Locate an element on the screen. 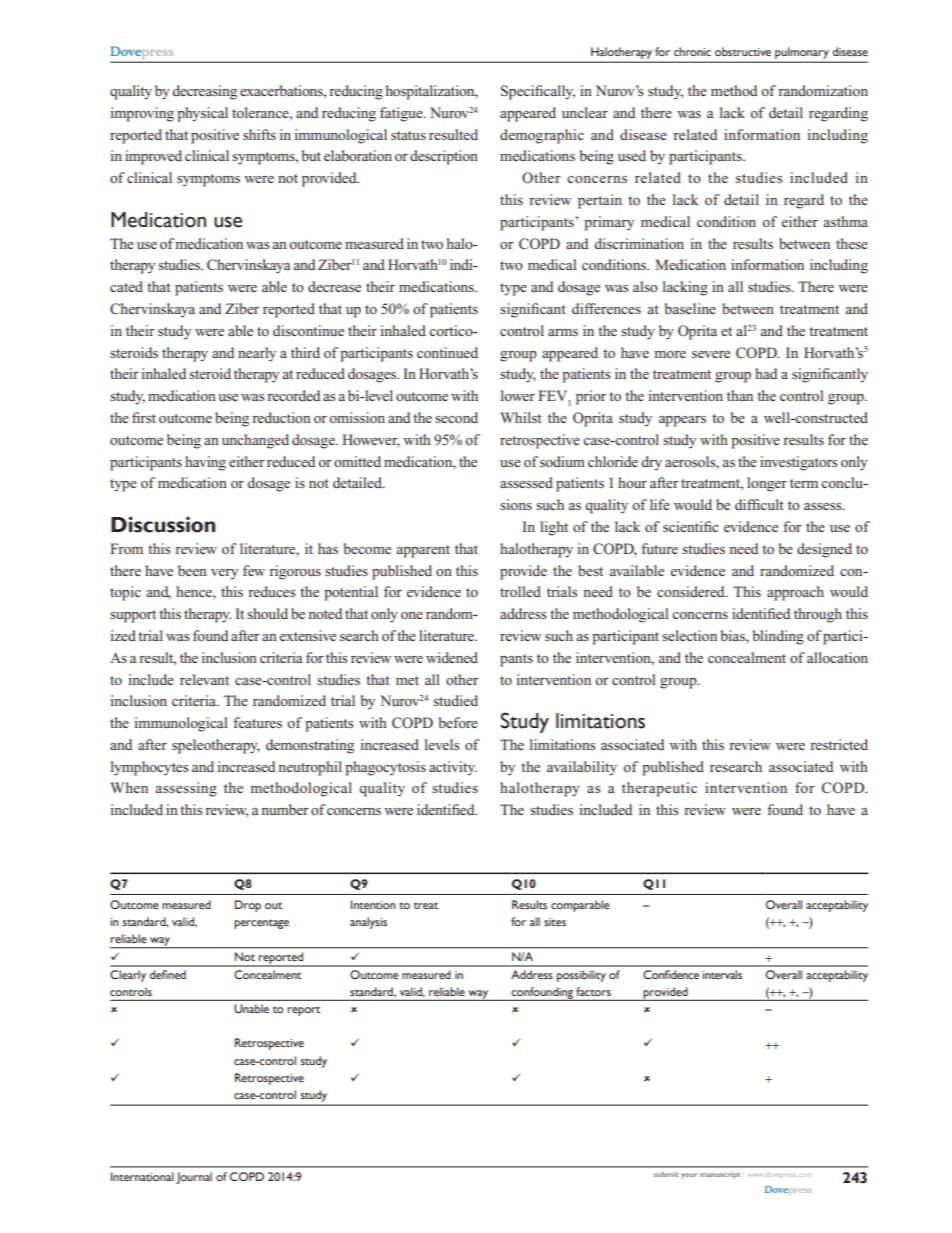 This screenshot has width=952, height=1233. restricted is located at coordinates (839, 744).
